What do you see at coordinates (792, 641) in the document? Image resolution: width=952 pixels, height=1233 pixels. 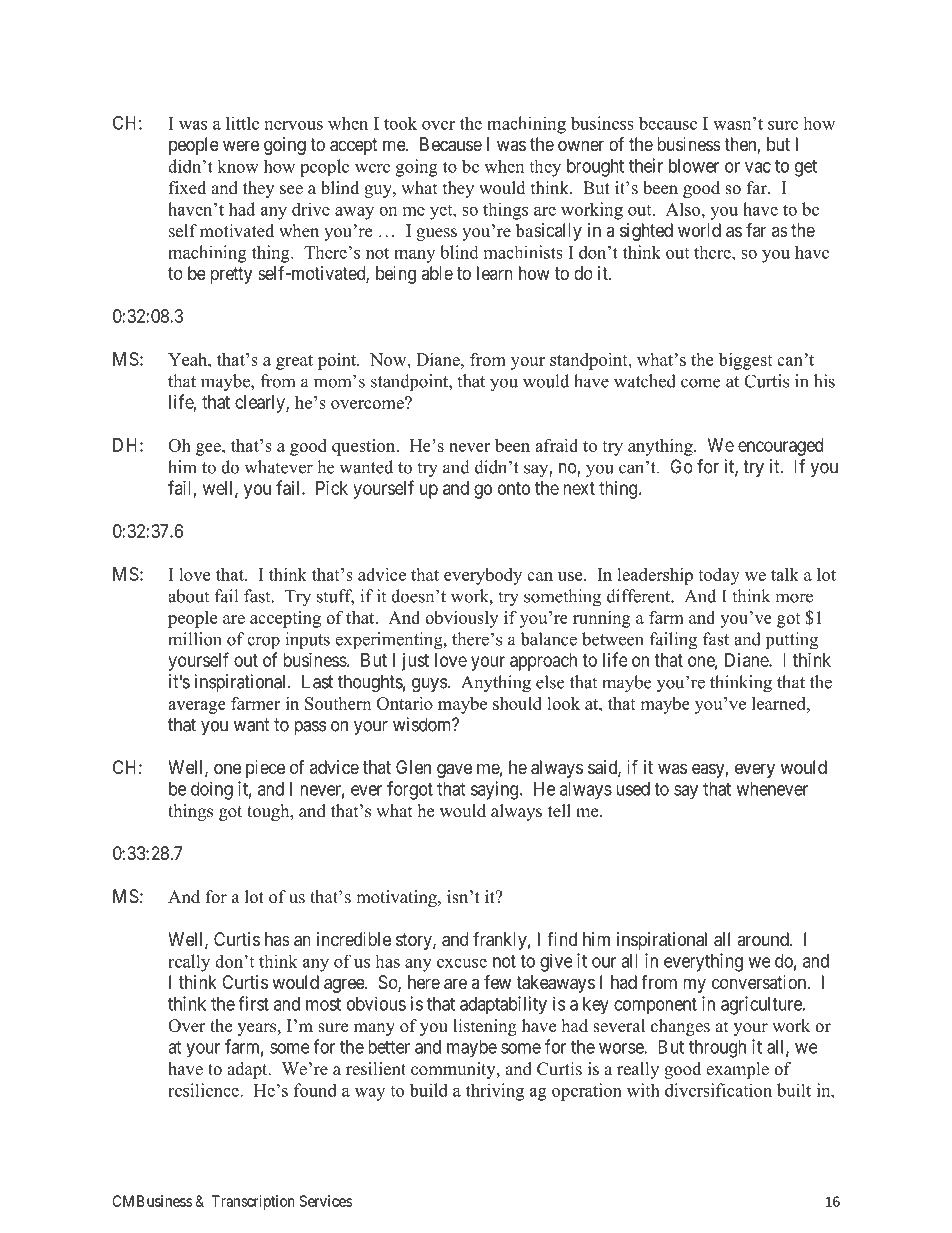 I see `putting` at bounding box center [792, 641].
